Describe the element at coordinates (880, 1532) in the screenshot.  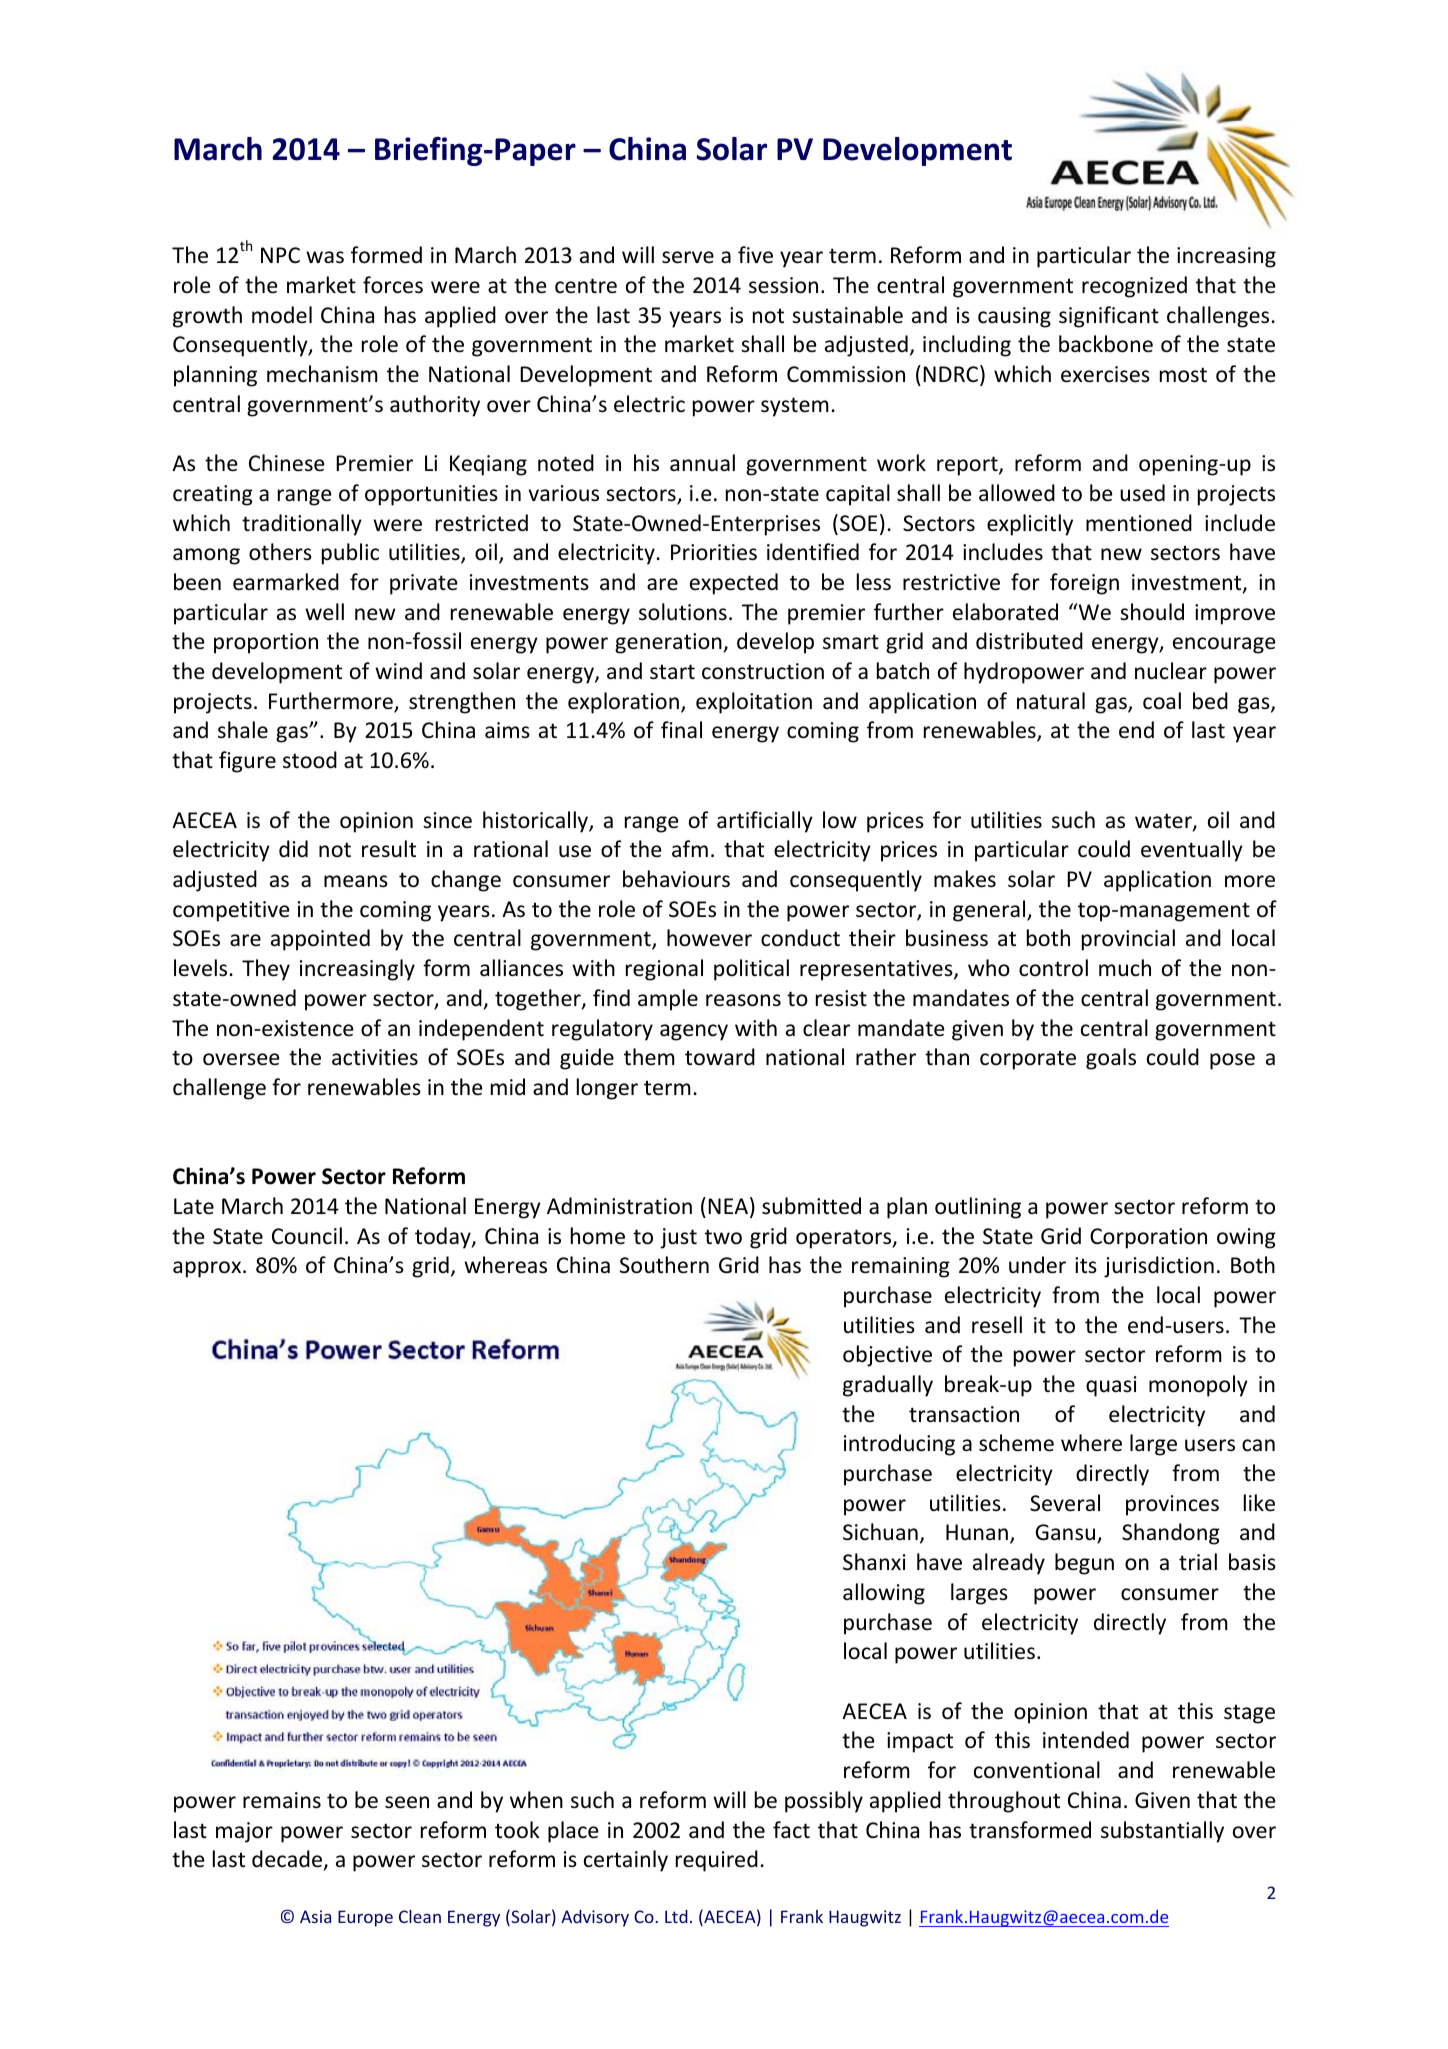
I see `Sichuan` at that location.
